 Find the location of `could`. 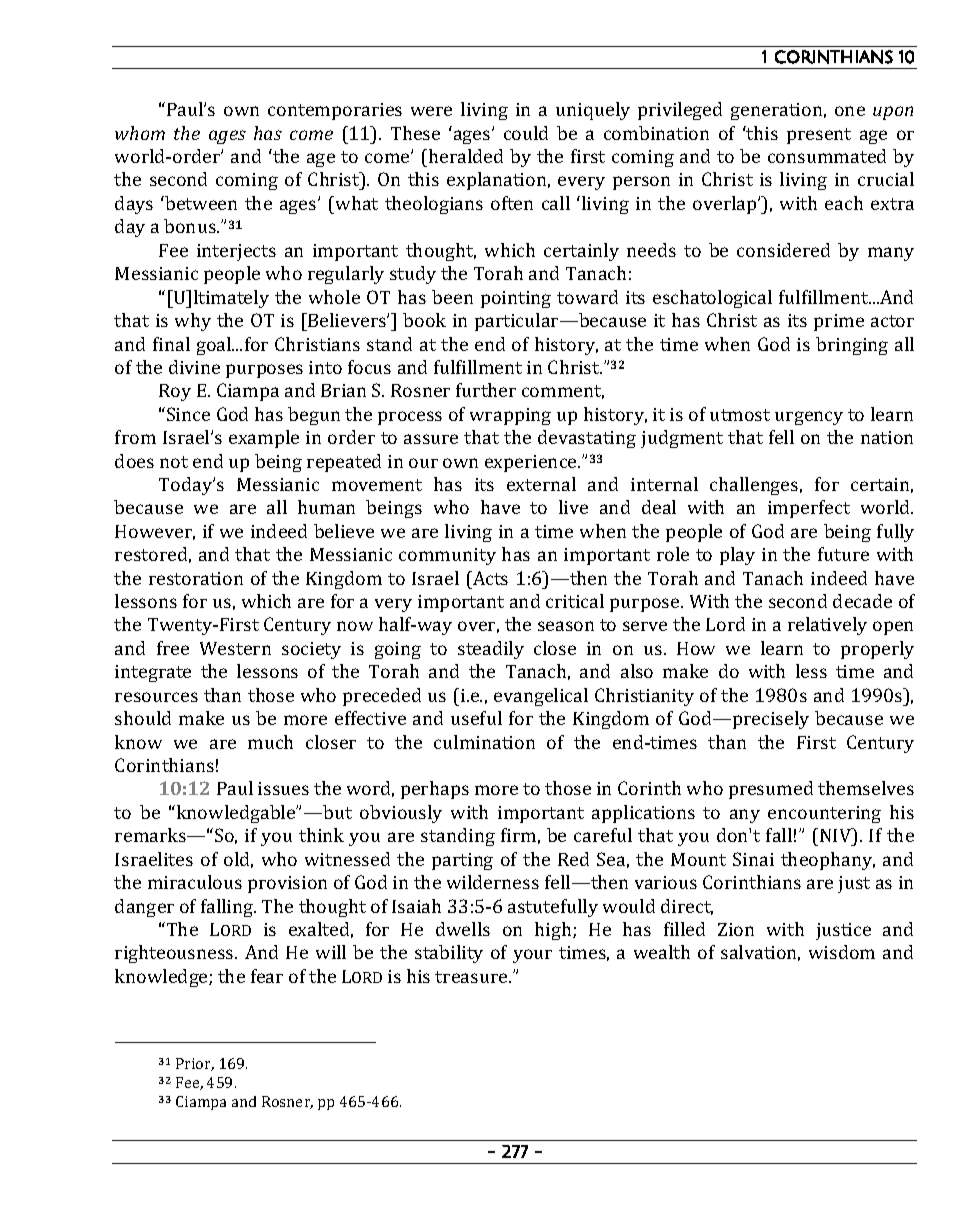

could is located at coordinates (526, 133).
